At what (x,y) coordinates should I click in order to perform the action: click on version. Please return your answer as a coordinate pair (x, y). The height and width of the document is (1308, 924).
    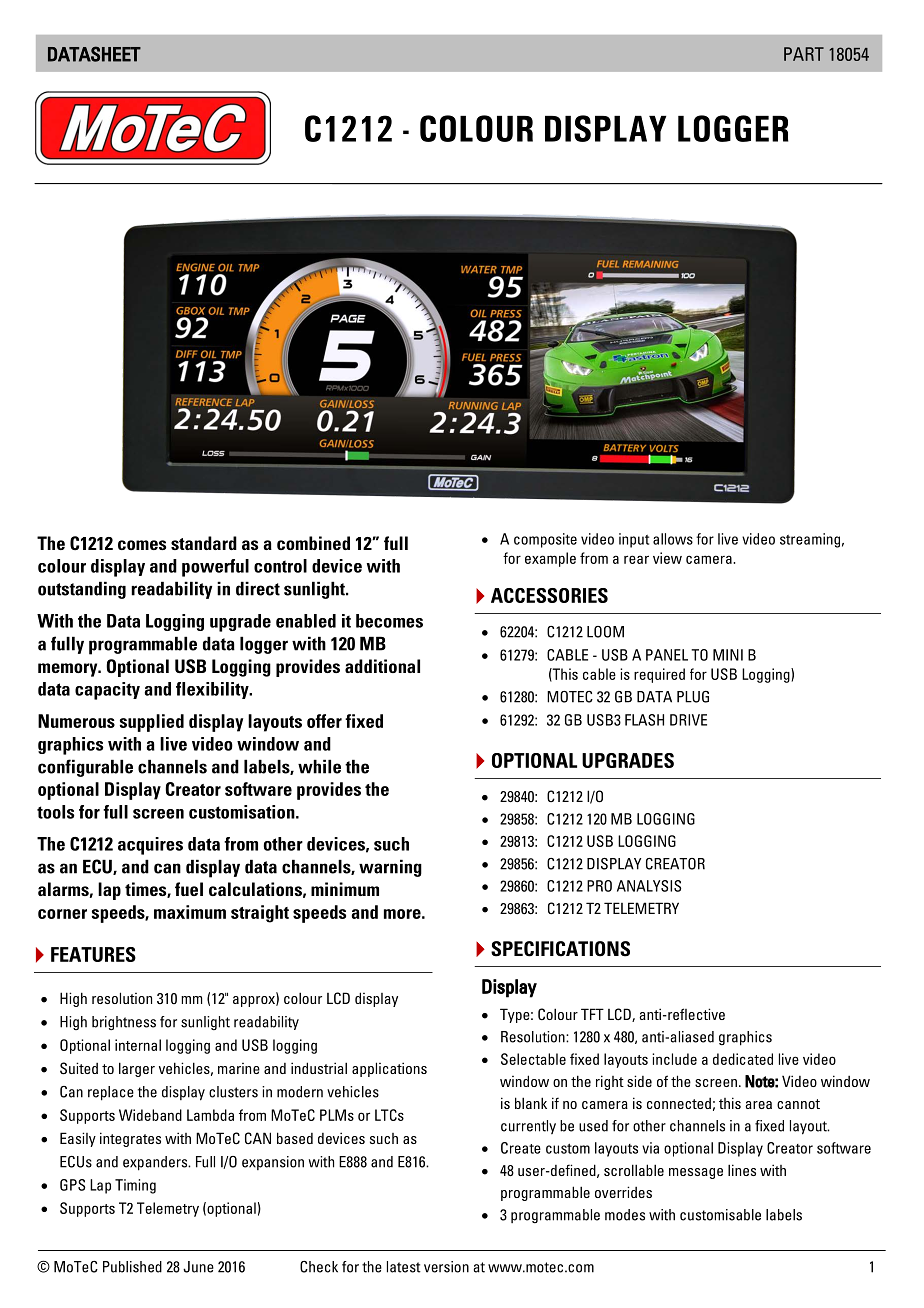
    Looking at the image, I should click on (446, 1267).
